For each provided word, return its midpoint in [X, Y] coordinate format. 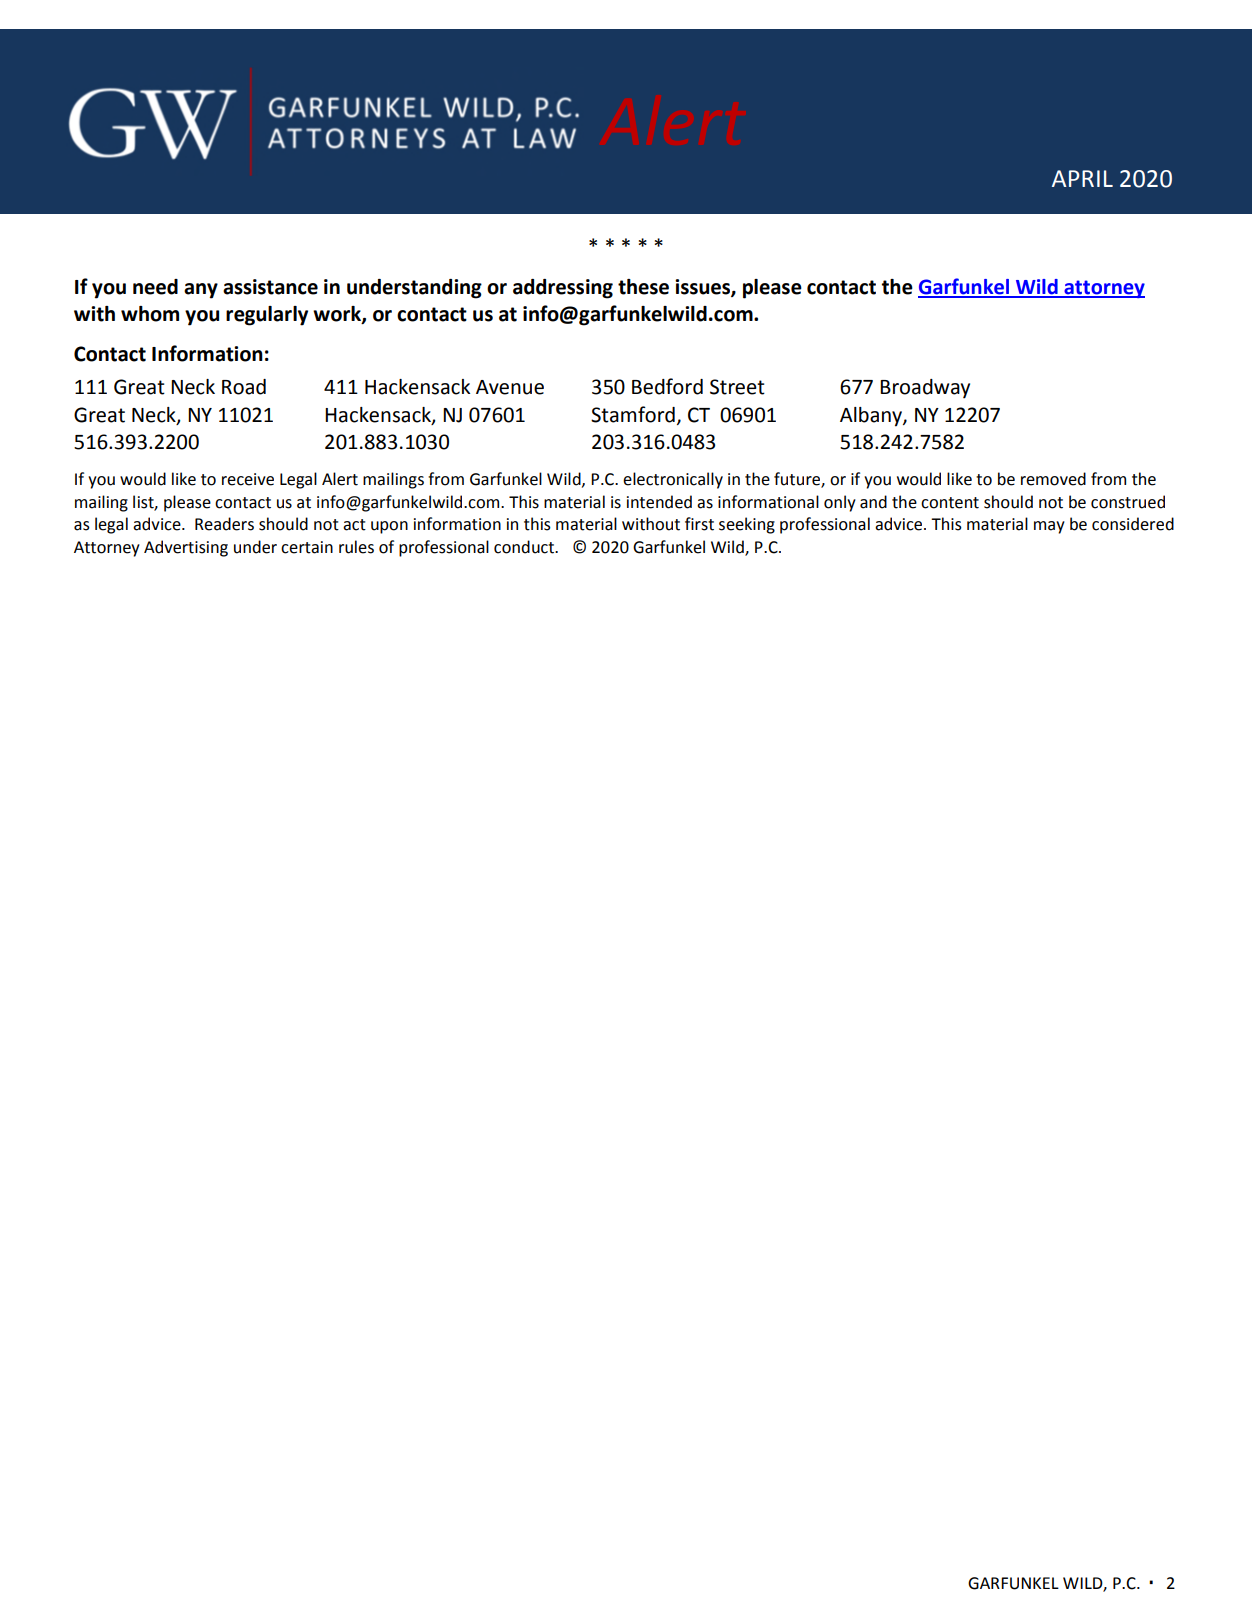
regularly [267, 316]
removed [1053, 479]
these [643, 287]
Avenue [510, 387]
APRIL [1082, 178]
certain [307, 547]
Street [737, 387]
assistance [270, 287]
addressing [563, 289]
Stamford [633, 414]
